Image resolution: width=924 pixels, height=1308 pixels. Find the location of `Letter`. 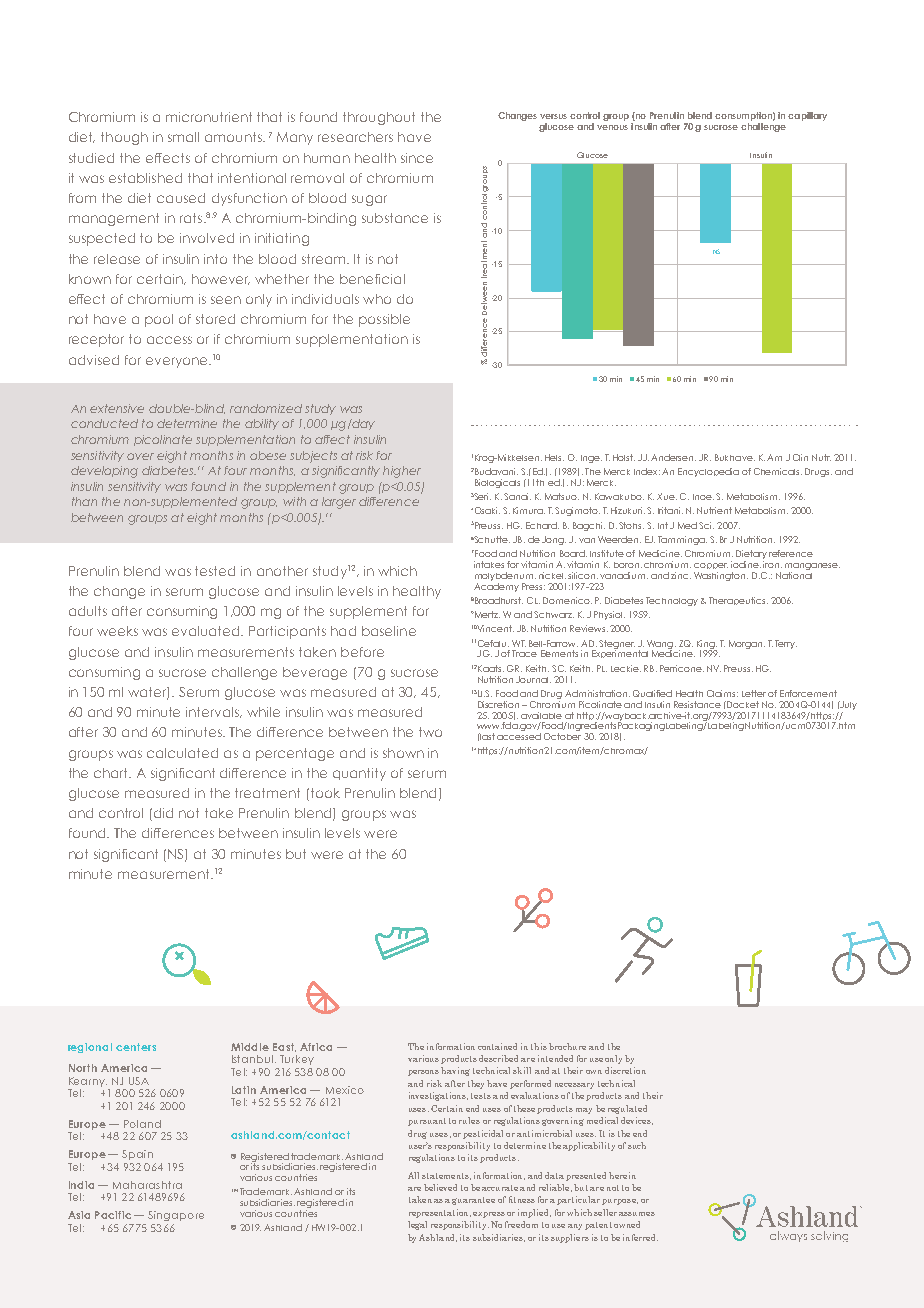

Letter is located at coordinates (754, 693).
